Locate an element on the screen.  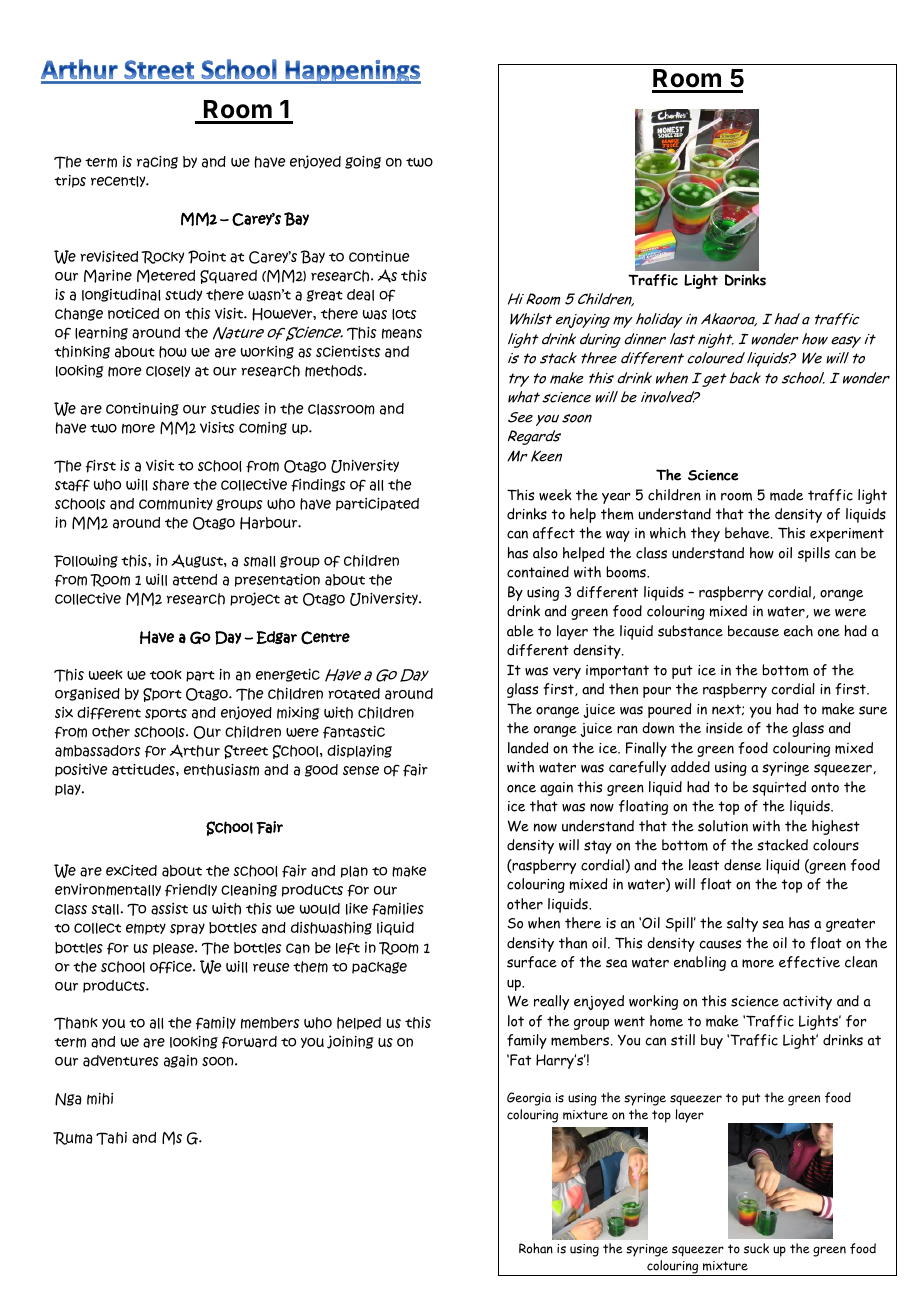
took is located at coordinates (166, 675).
